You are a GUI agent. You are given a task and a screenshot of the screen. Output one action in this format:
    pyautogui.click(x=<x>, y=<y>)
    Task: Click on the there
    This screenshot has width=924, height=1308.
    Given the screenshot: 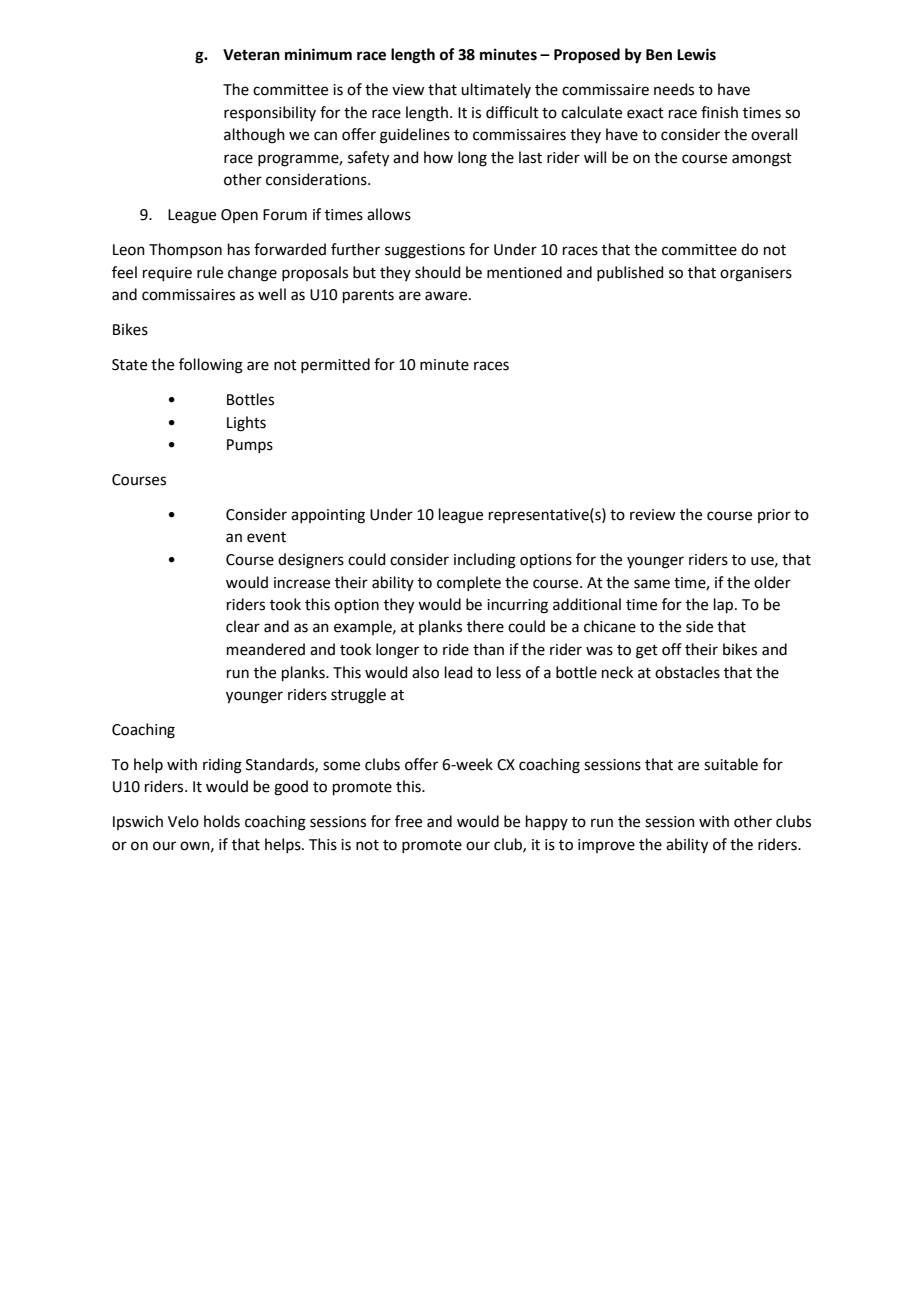 What is the action you would take?
    pyautogui.click(x=485, y=626)
